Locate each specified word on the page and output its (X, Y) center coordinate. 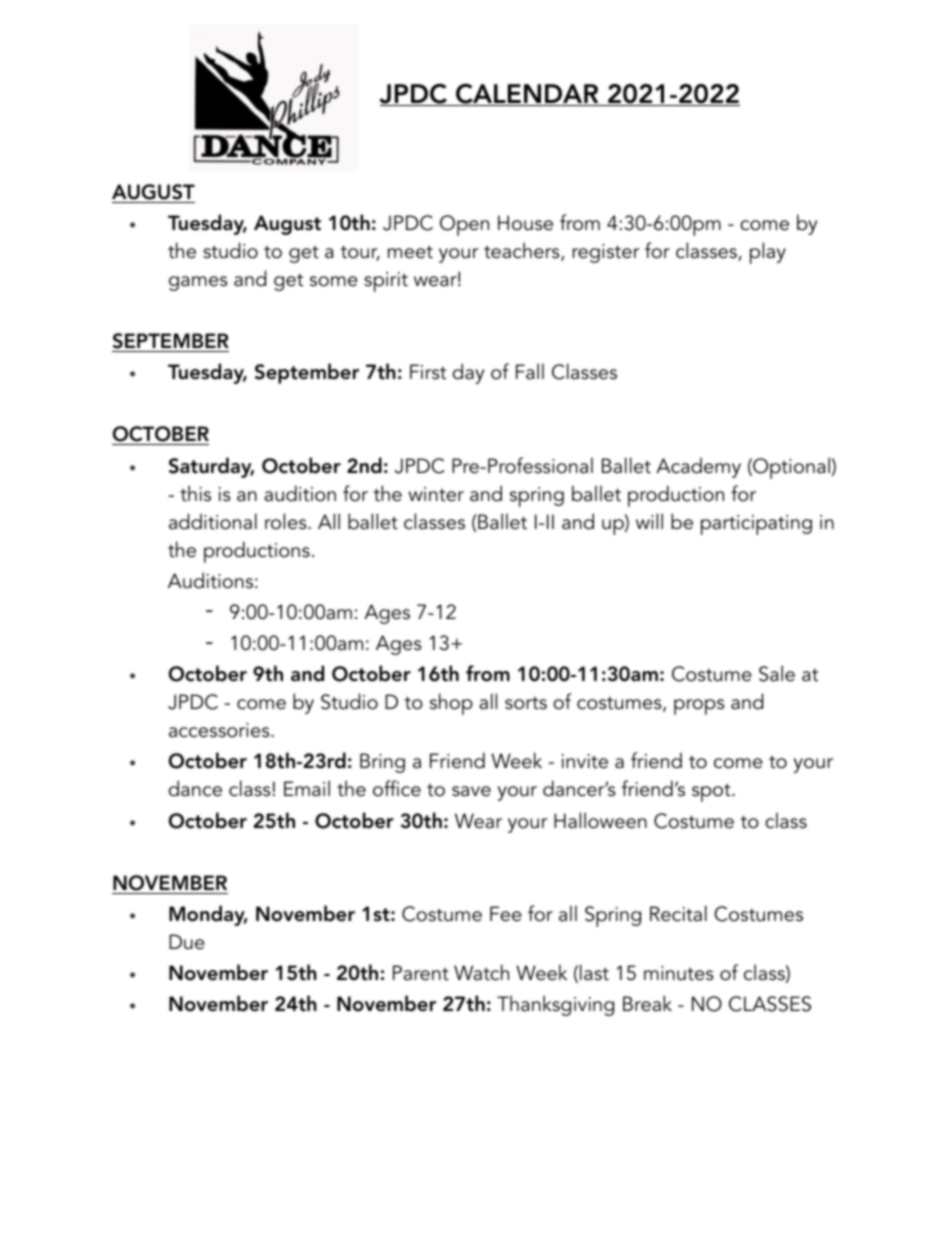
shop (451, 704)
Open (464, 225)
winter (436, 494)
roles (287, 521)
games (198, 283)
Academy (698, 467)
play (768, 253)
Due (187, 942)
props (699, 707)
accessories (220, 730)
